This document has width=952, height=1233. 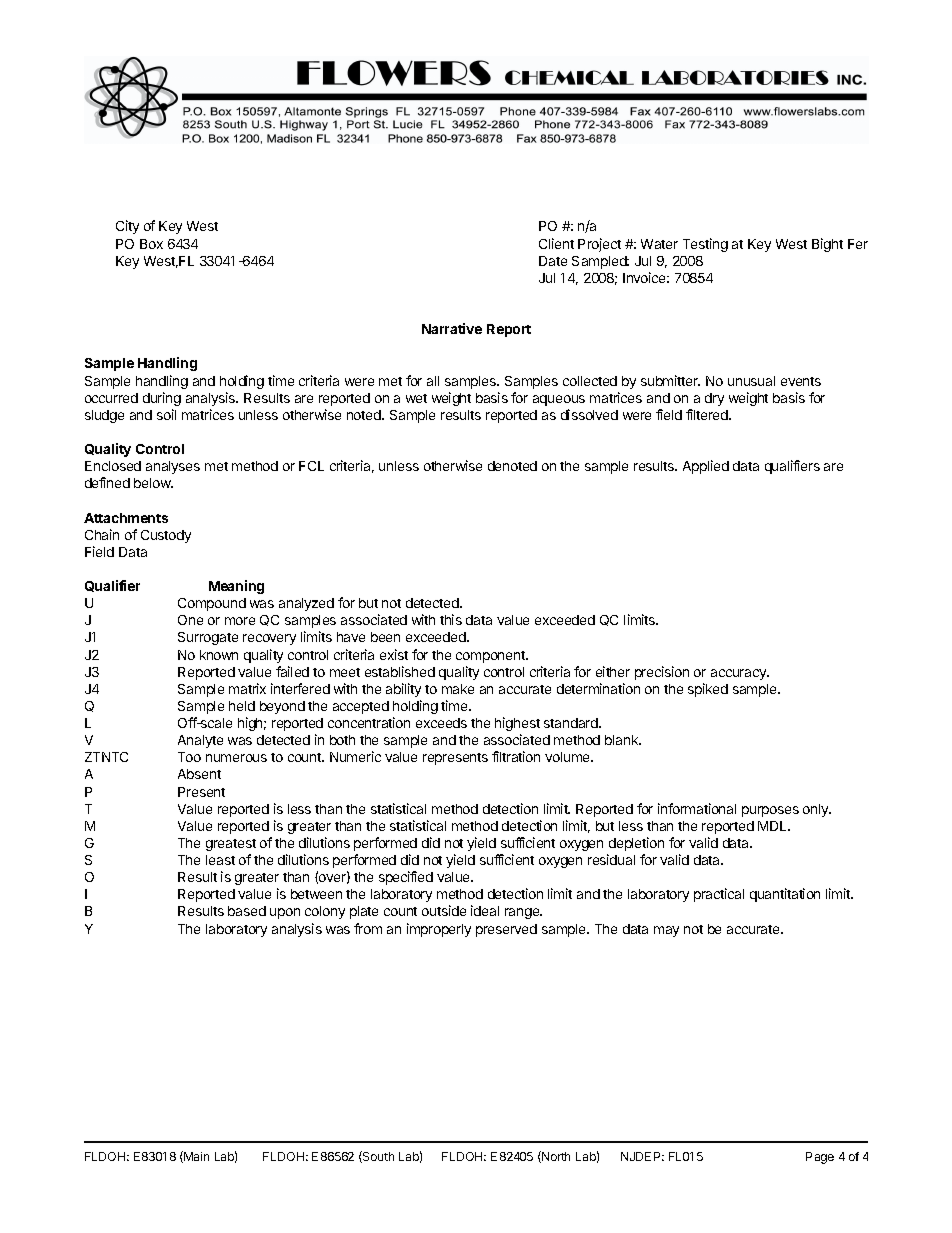 What do you see at coordinates (705, 245) in the document?
I see `Testing` at bounding box center [705, 245].
